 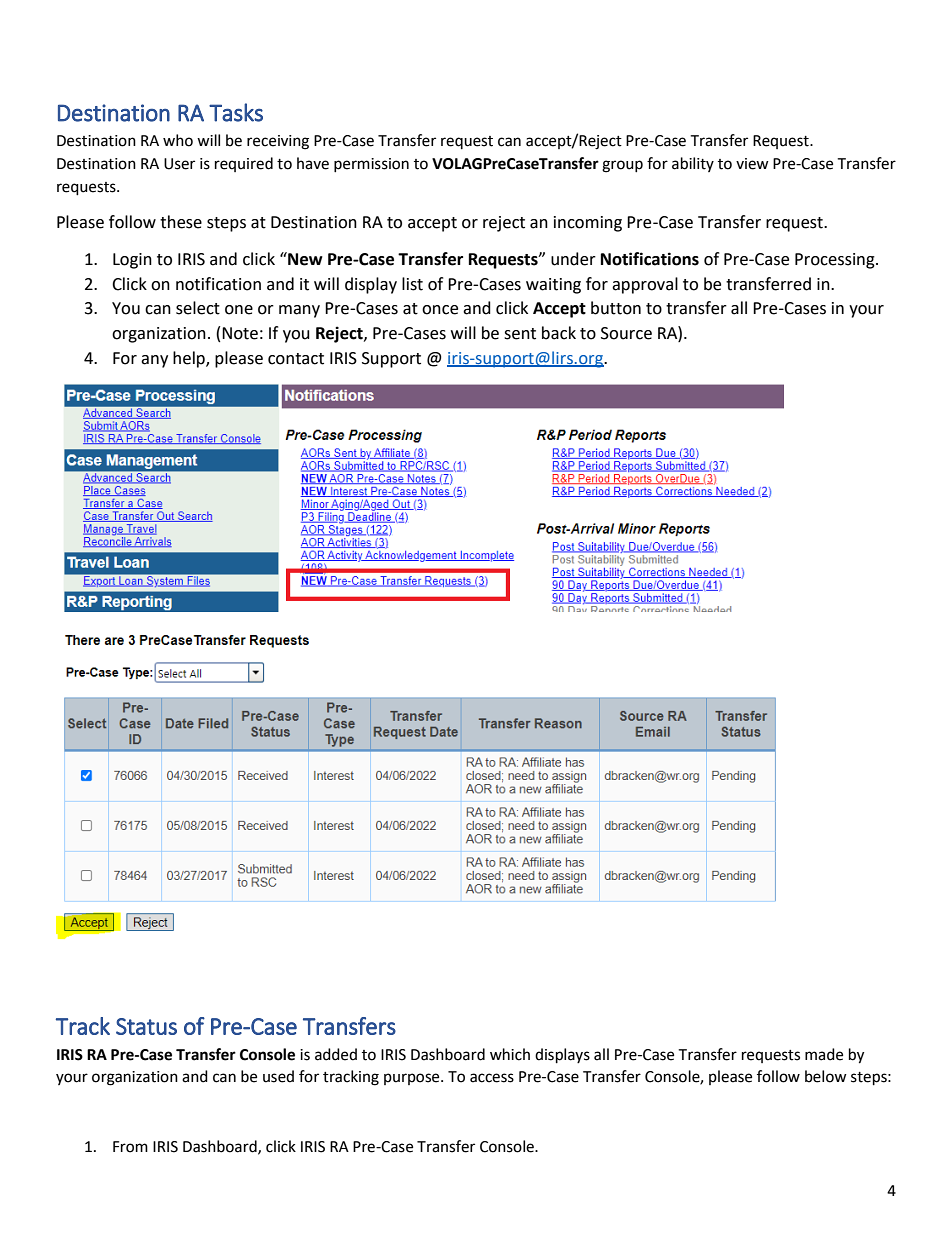 I want to click on Source, so click(x=626, y=333).
